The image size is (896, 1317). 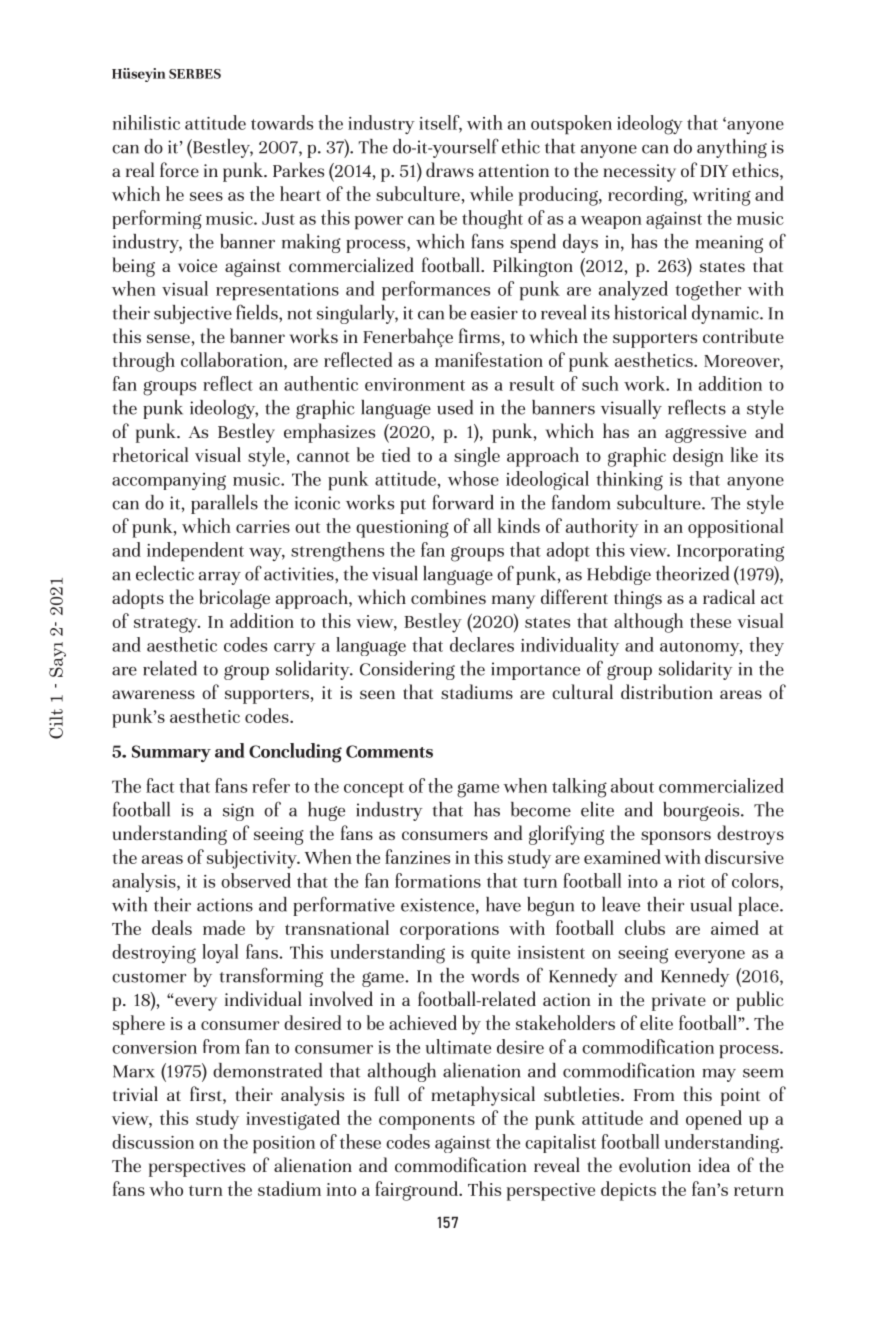 I want to click on private, so click(x=679, y=1002).
